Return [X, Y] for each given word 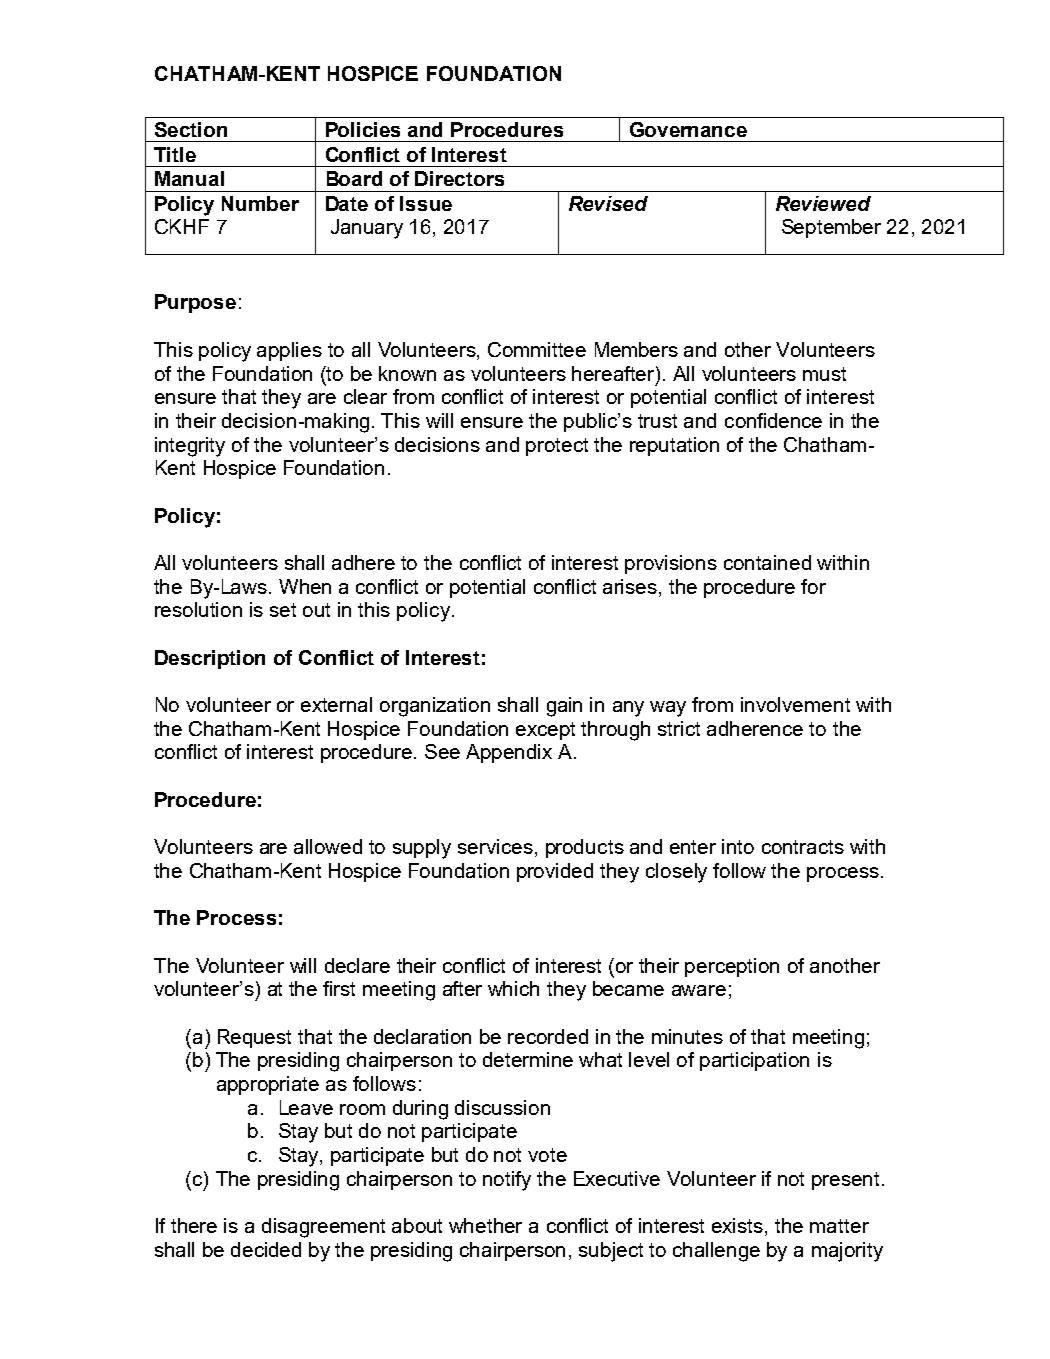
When [305, 586]
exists [739, 1227]
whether [485, 1225]
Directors [459, 178]
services [495, 846]
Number [260, 203]
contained [767, 562]
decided [266, 1249]
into [738, 846]
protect [557, 447]
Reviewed [823, 203]
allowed [328, 846]
